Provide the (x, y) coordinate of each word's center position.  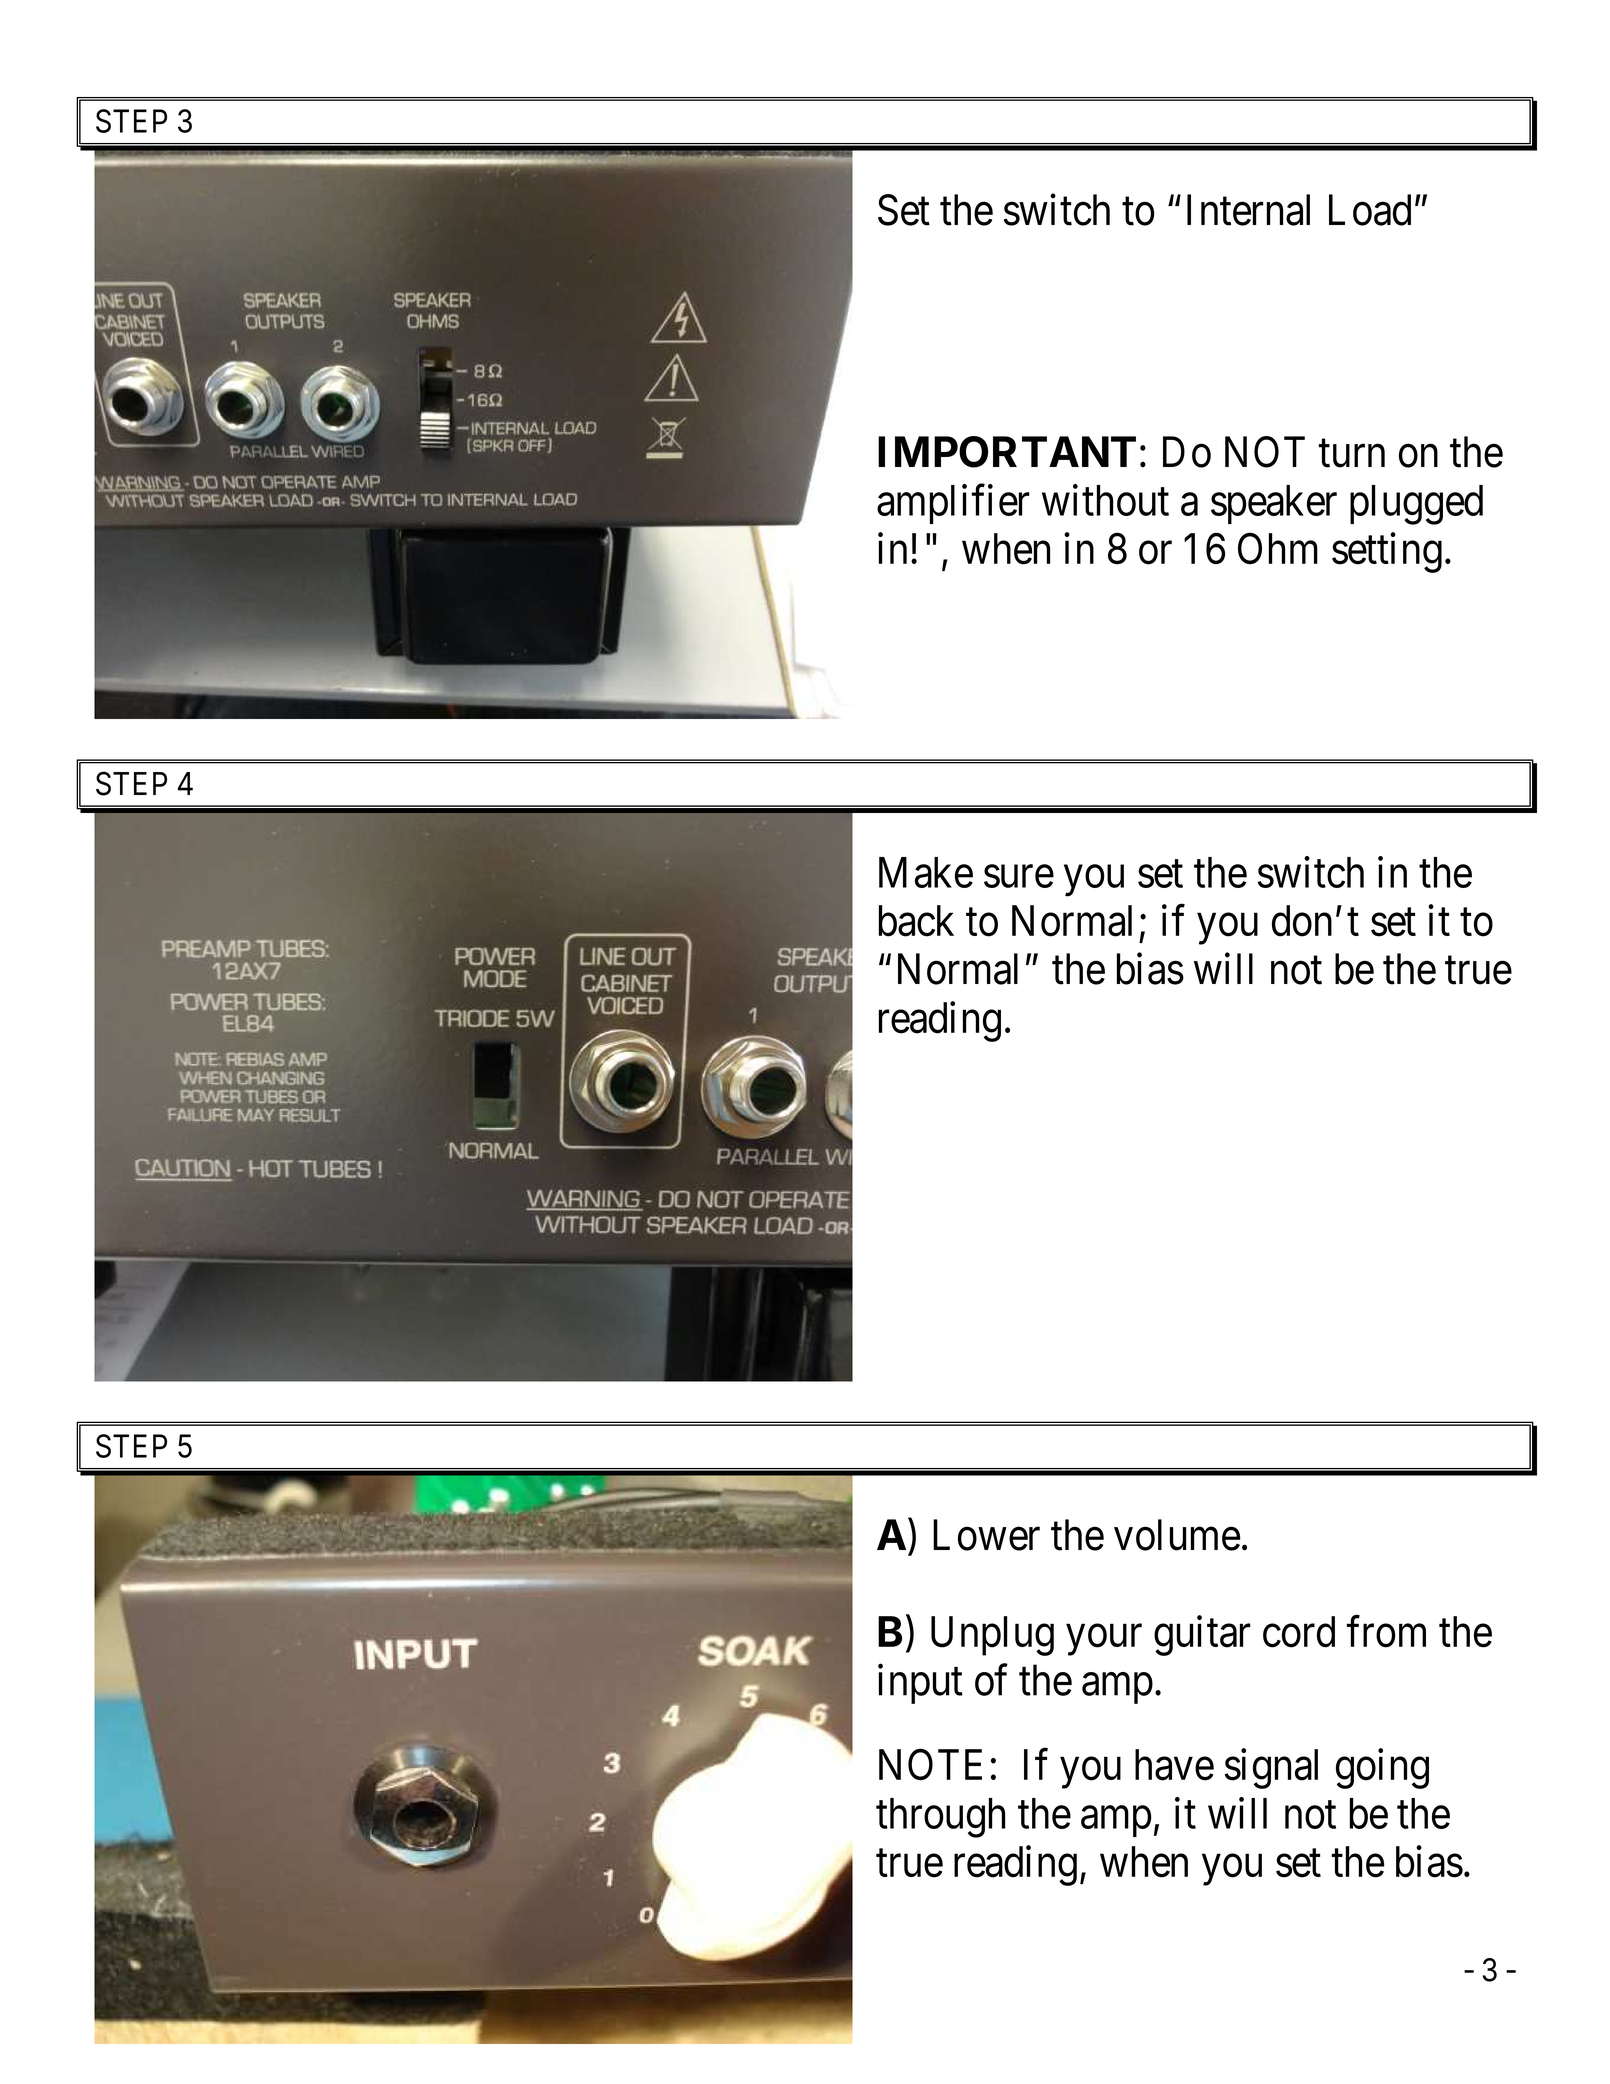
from (1386, 1632)
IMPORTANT (1007, 452)
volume (1177, 1535)
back (916, 921)
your (1104, 1640)
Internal (1248, 210)
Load (1370, 210)
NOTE (930, 1764)
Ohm (1278, 548)
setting (1387, 553)
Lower (986, 1535)
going (1382, 1769)
